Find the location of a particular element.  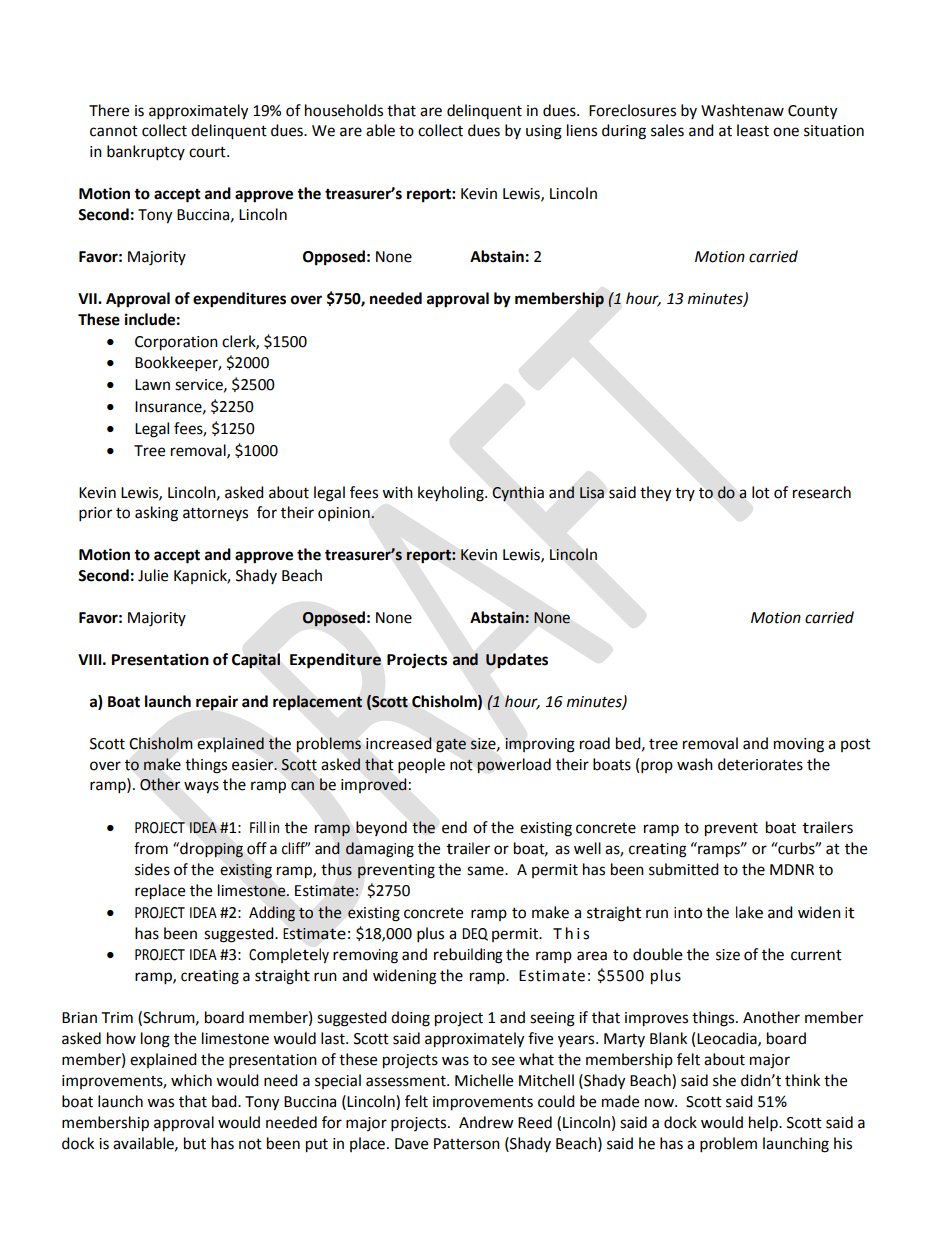

Julie is located at coordinates (153, 575).
